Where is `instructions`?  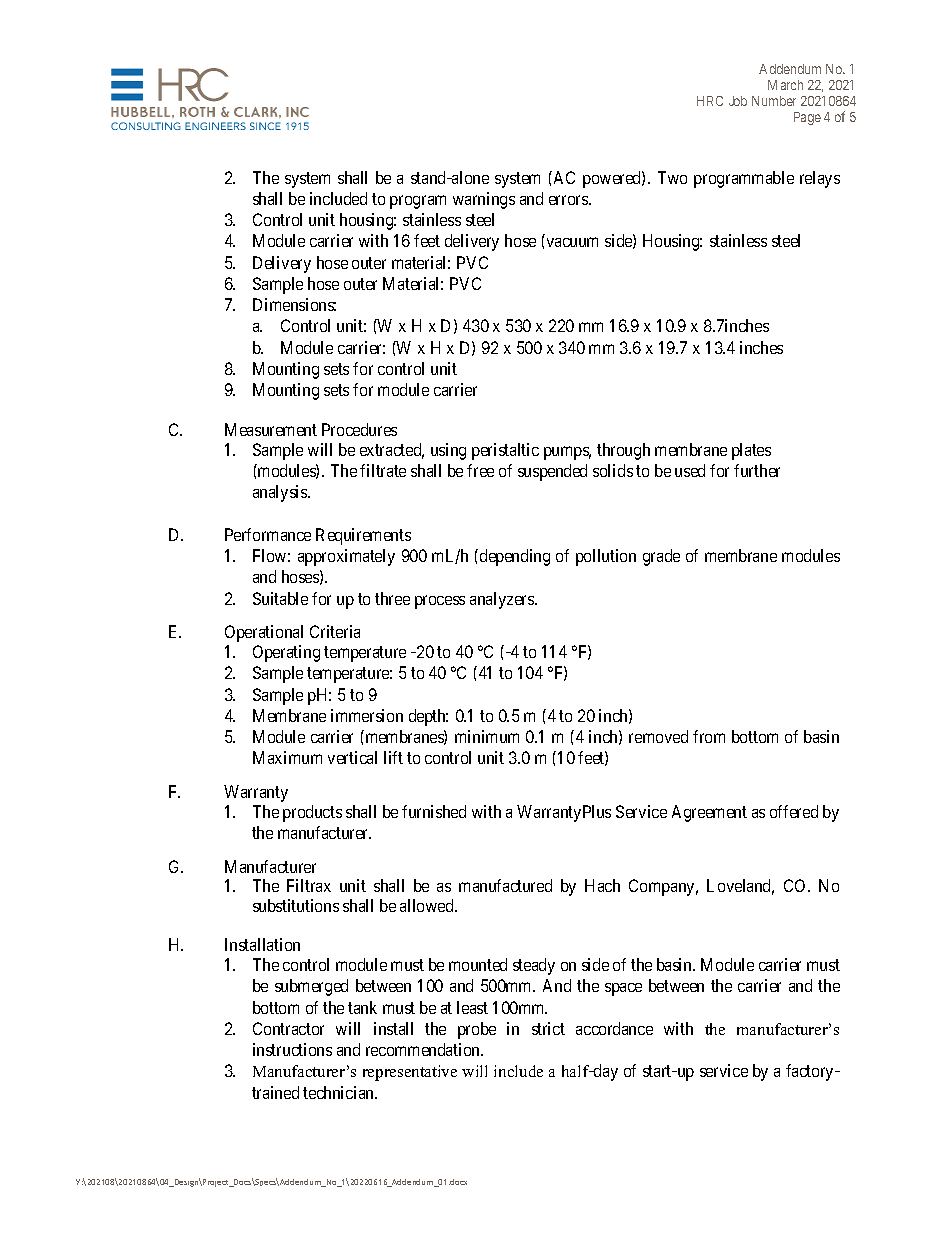 instructions is located at coordinates (292, 1049).
